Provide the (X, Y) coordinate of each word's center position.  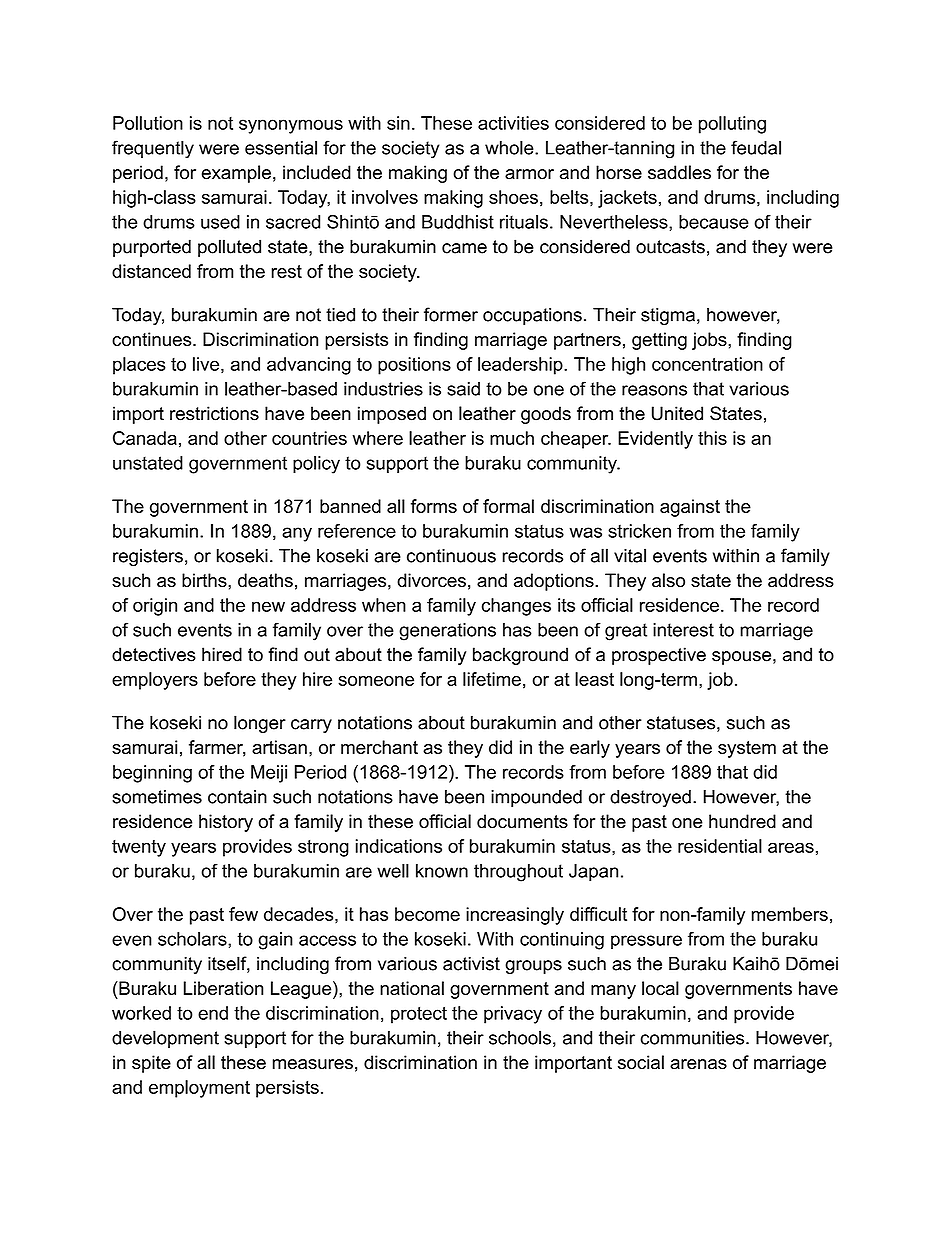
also (668, 580)
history (226, 823)
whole (510, 148)
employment (199, 1089)
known (442, 871)
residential (720, 846)
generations (447, 632)
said (463, 389)
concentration (707, 364)
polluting (732, 125)
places (139, 366)
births (205, 580)
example (236, 174)
